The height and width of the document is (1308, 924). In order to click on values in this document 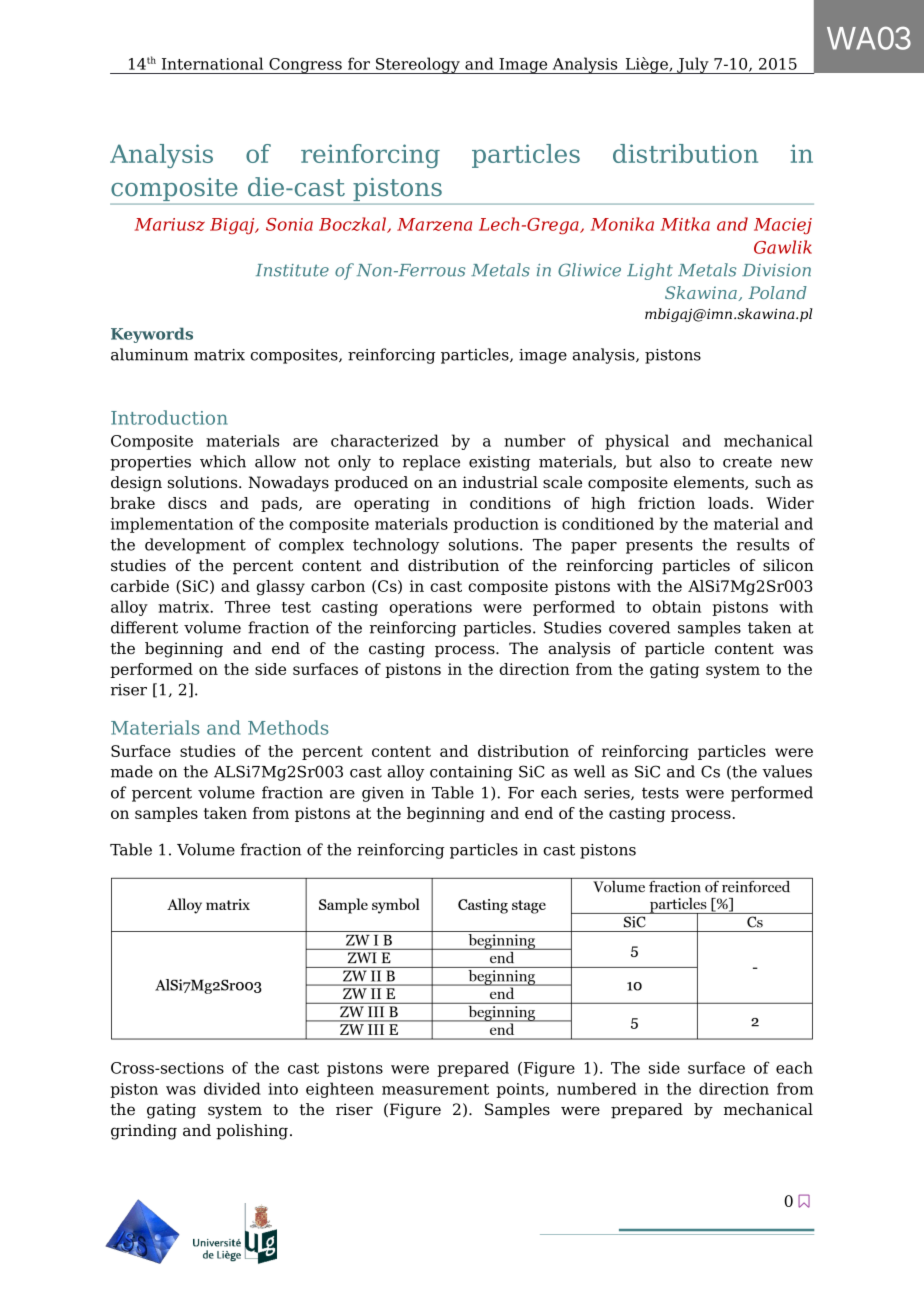, I will do `click(787, 771)`.
